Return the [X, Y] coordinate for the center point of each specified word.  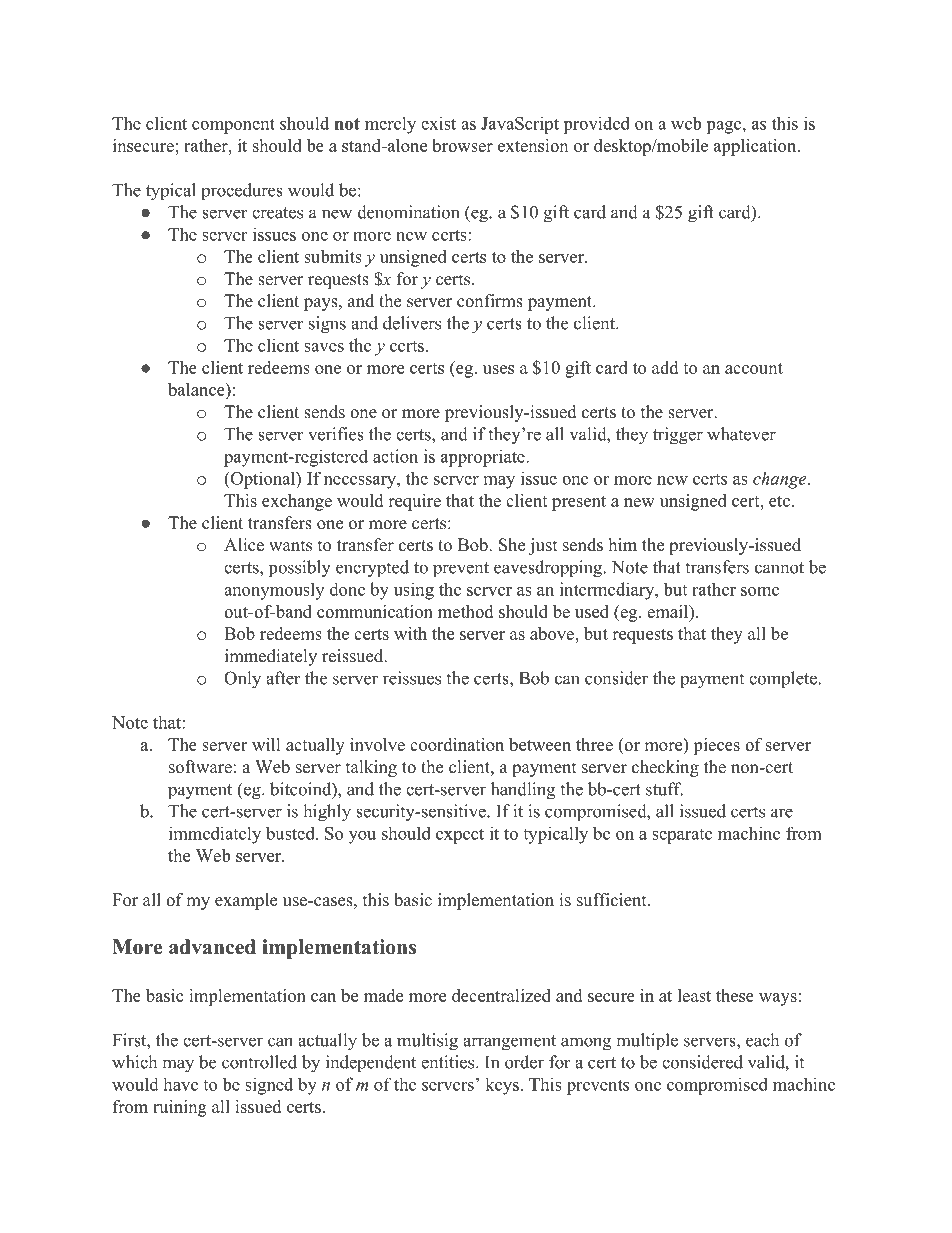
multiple [647, 1042]
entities [447, 1062]
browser [462, 145]
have [180, 1084]
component [233, 126]
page [723, 127]
